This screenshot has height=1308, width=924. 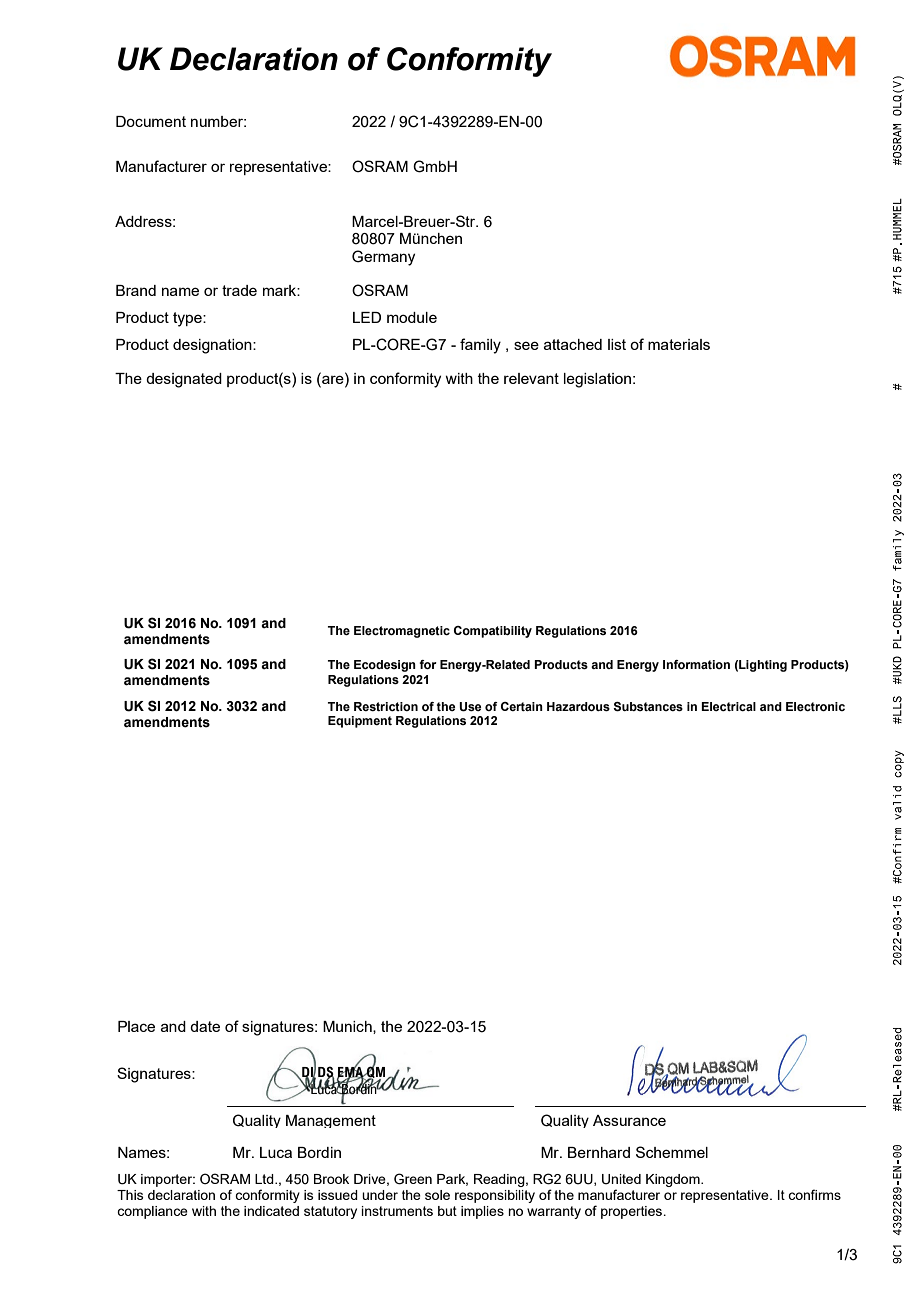 I want to click on Document, so click(x=151, y=121).
